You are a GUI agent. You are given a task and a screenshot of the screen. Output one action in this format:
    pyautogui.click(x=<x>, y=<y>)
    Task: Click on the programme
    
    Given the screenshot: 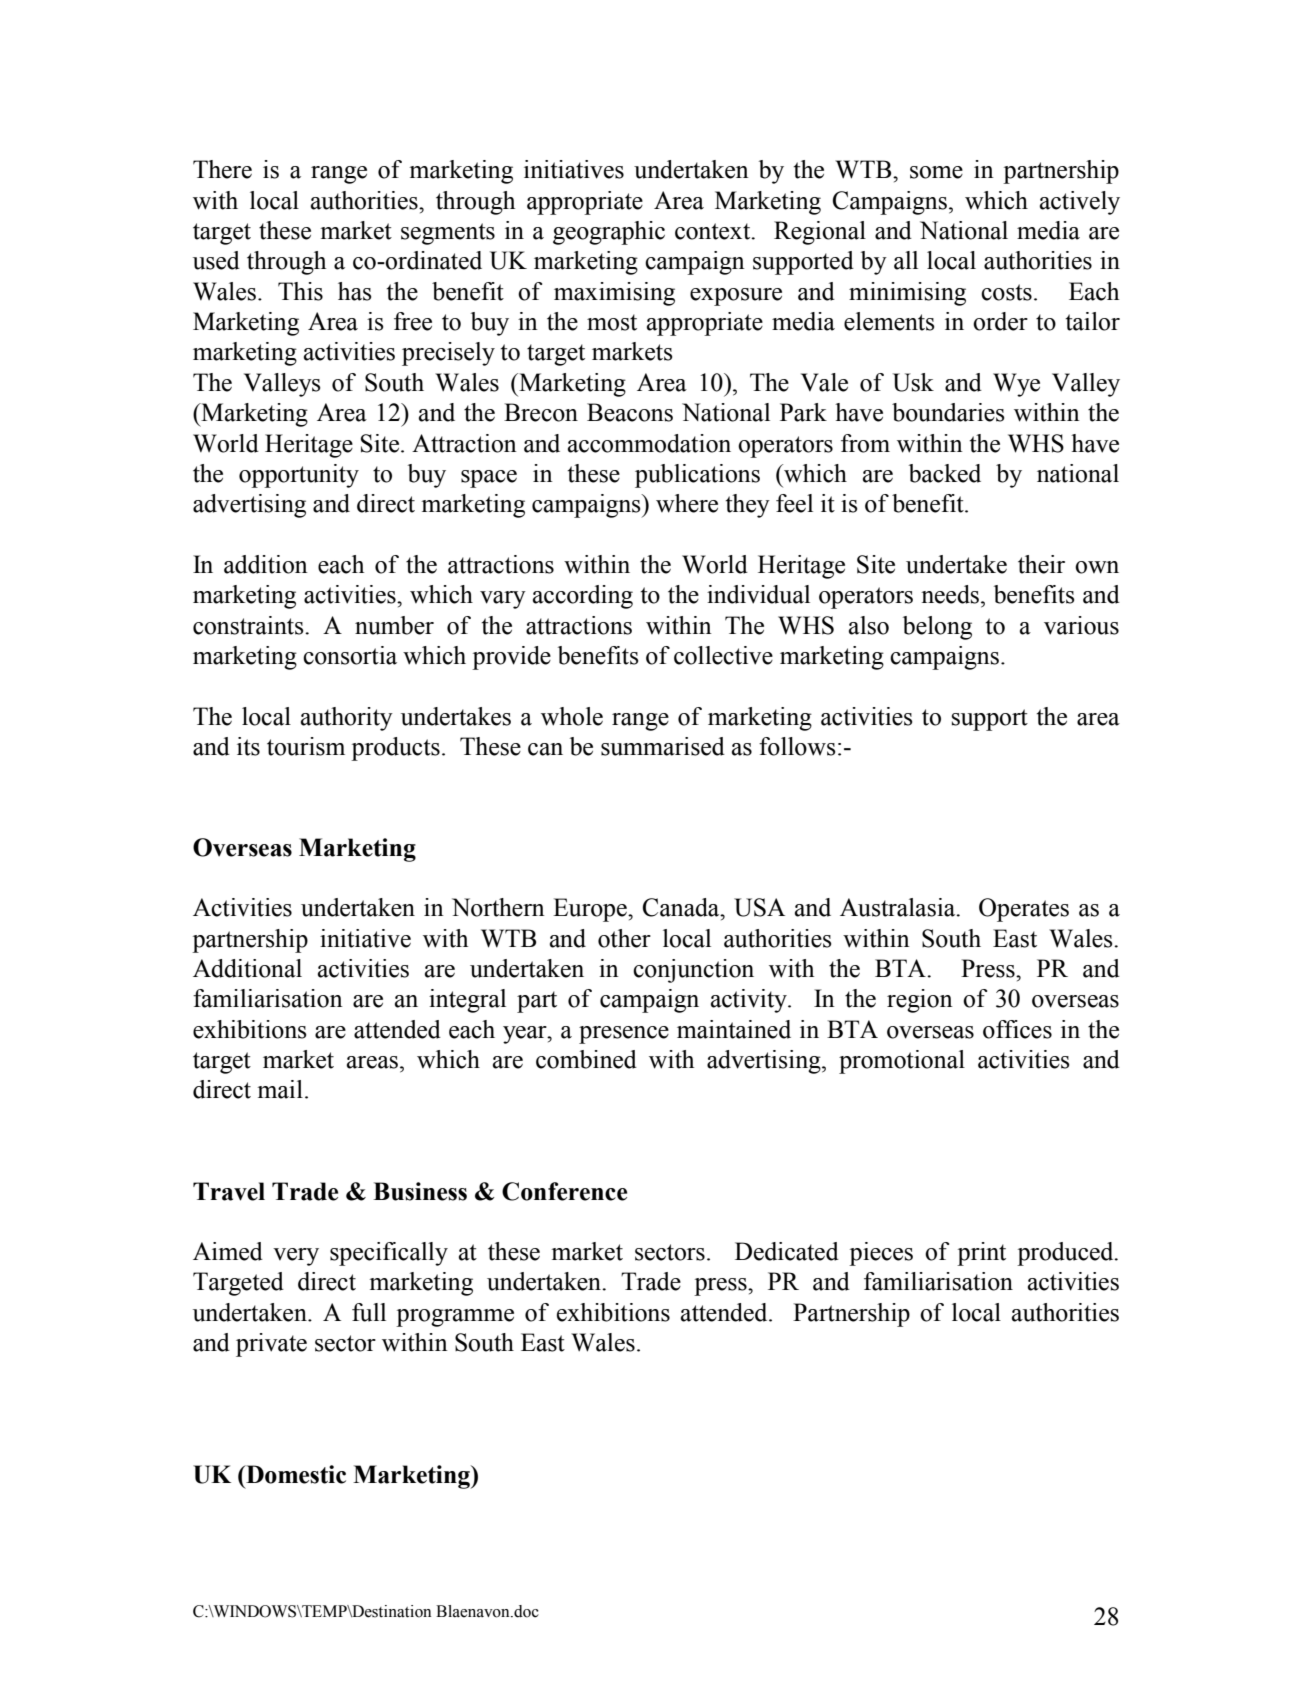 What is the action you would take?
    pyautogui.click(x=455, y=1318)
